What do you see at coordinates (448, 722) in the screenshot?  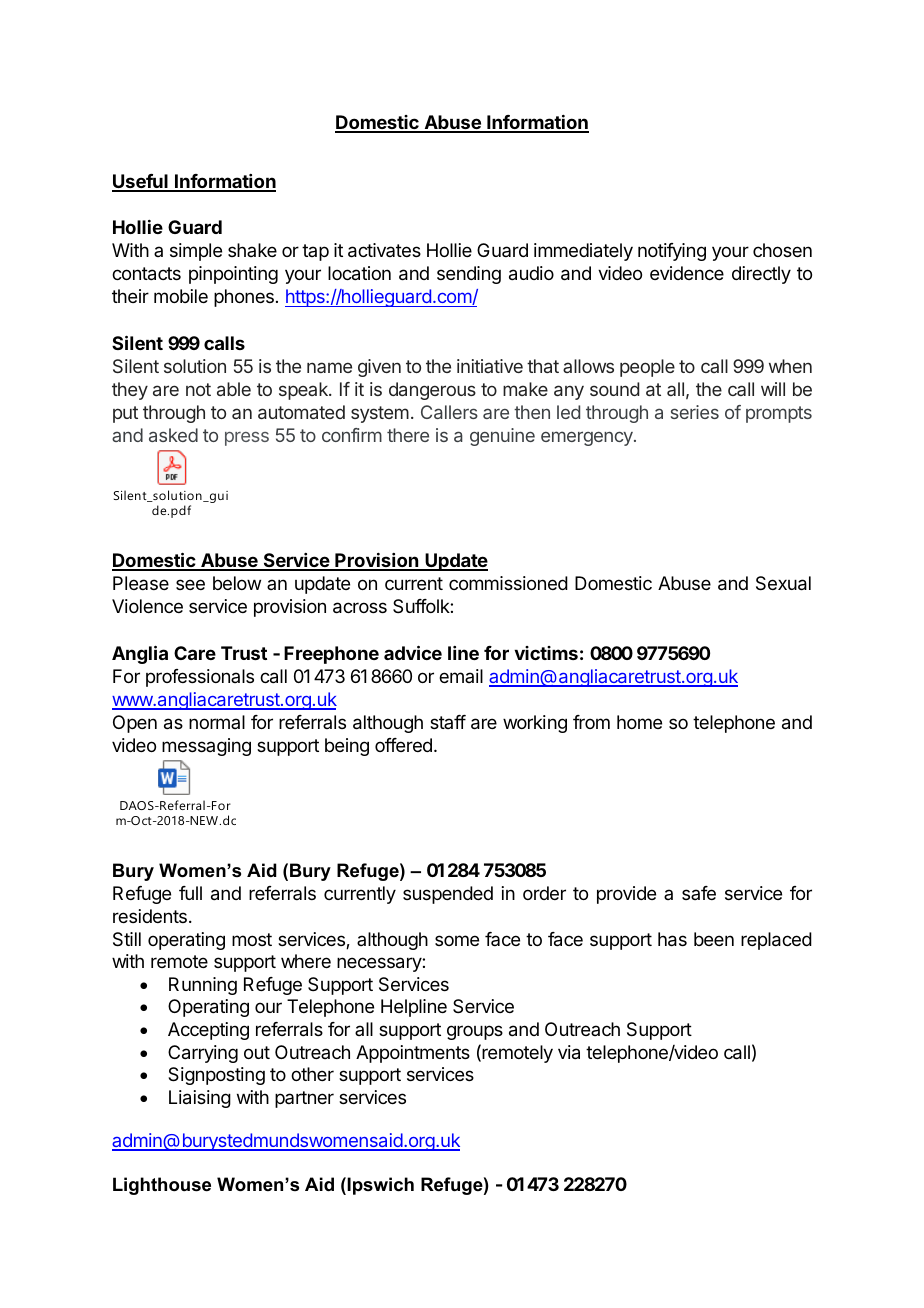 I see `staff` at bounding box center [448, 722].
